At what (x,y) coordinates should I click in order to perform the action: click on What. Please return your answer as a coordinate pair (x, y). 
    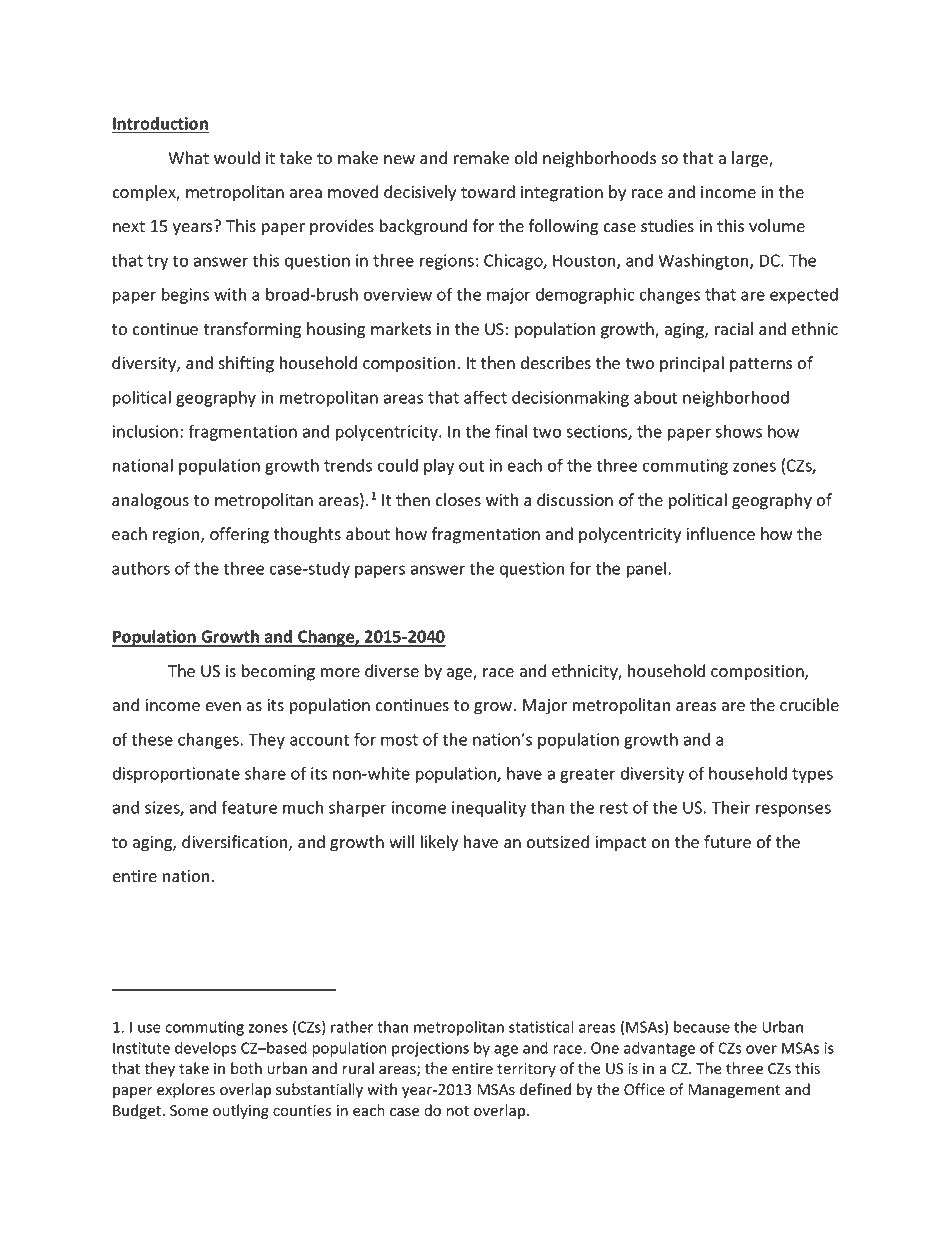
    Looking at the image, I should click on (188, 158).
